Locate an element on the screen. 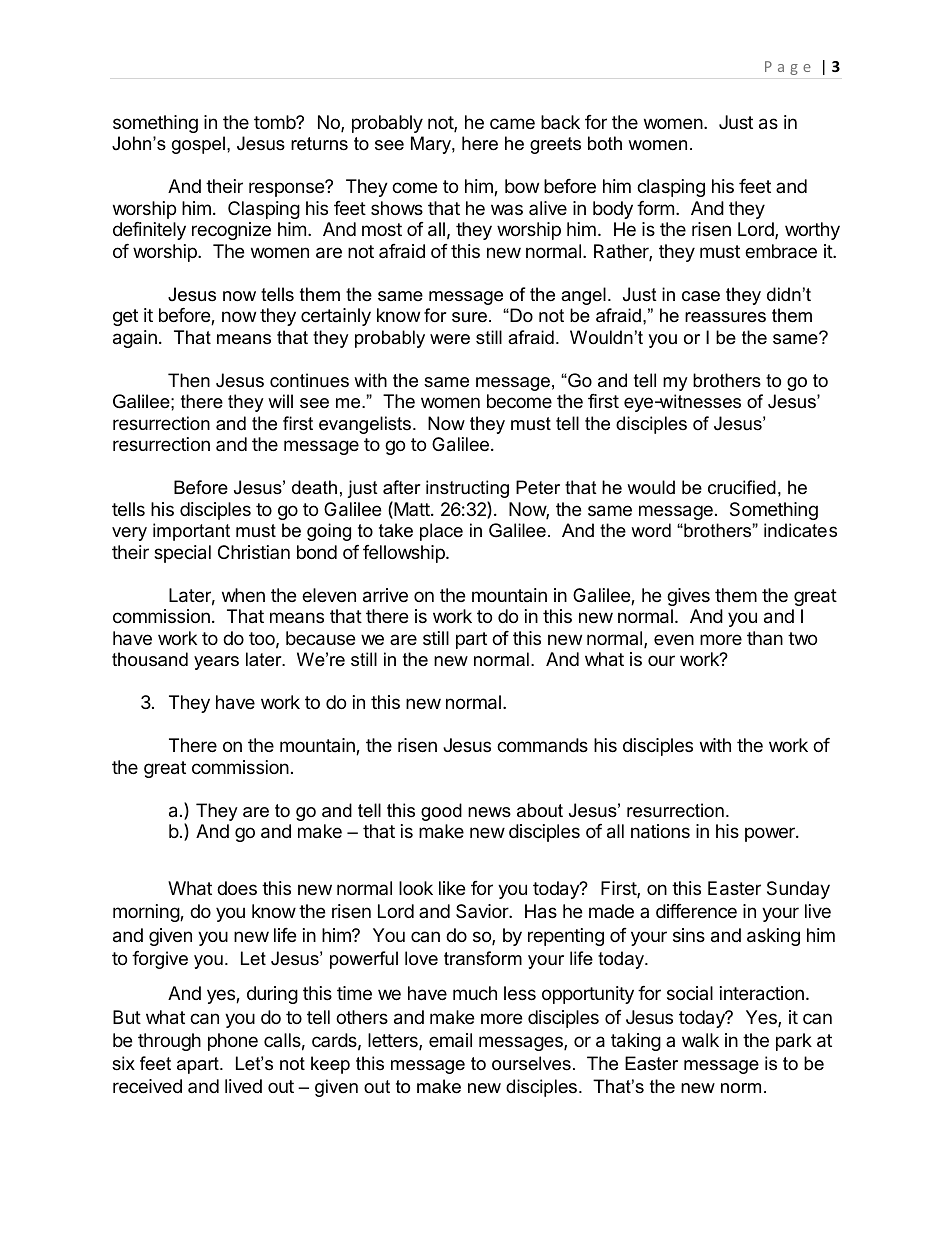 This screenshot has height=1233, width=952. gives is located at coordinates (688, 597).
